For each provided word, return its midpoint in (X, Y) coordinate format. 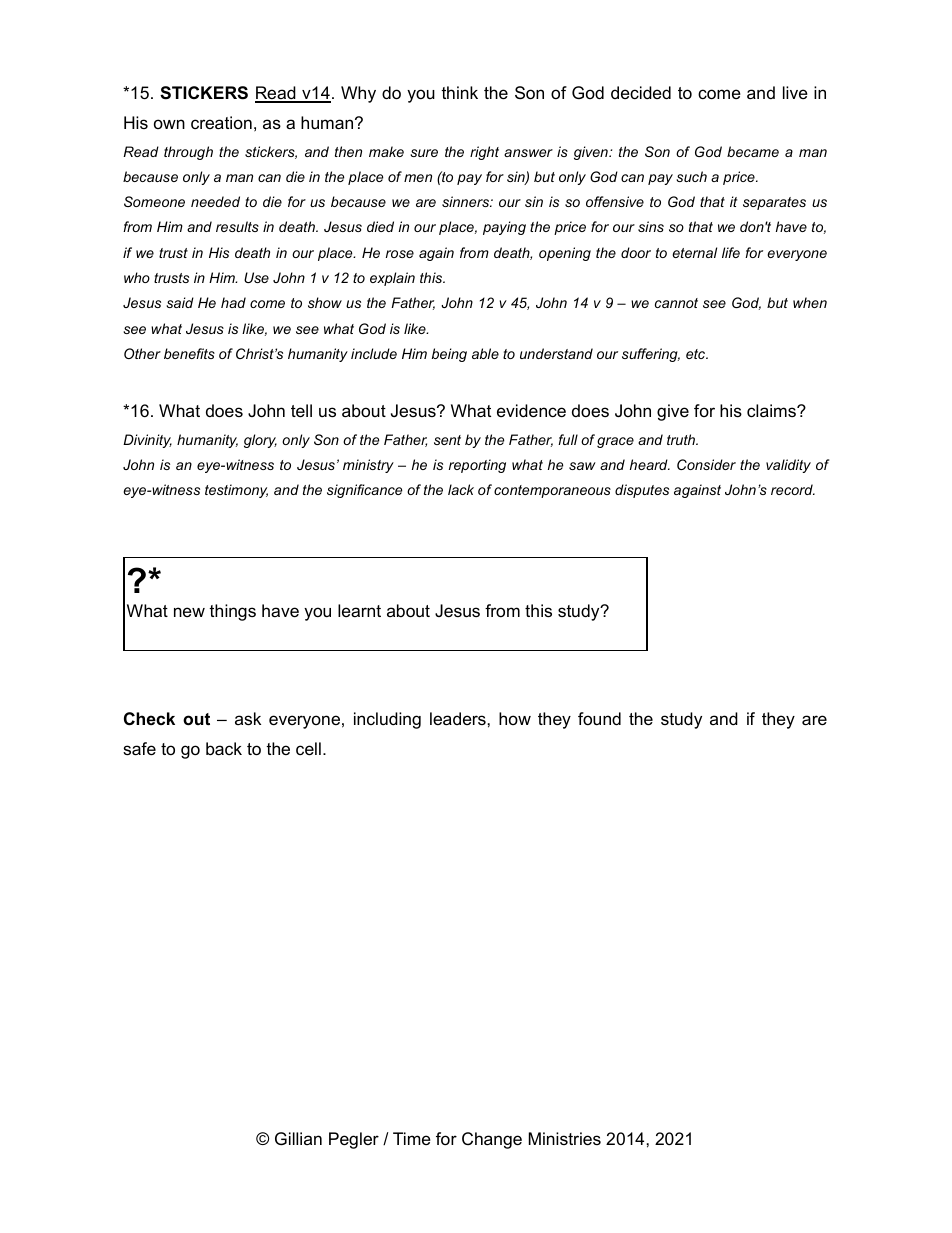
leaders (459, 718)
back (224, 749)
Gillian (298, 1139)
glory (260, 441)
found (599, 718)
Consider (706, 464)
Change (492, 1140)
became (753, 151)
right (484, 153)
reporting (477, 466)
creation (221, 122)
